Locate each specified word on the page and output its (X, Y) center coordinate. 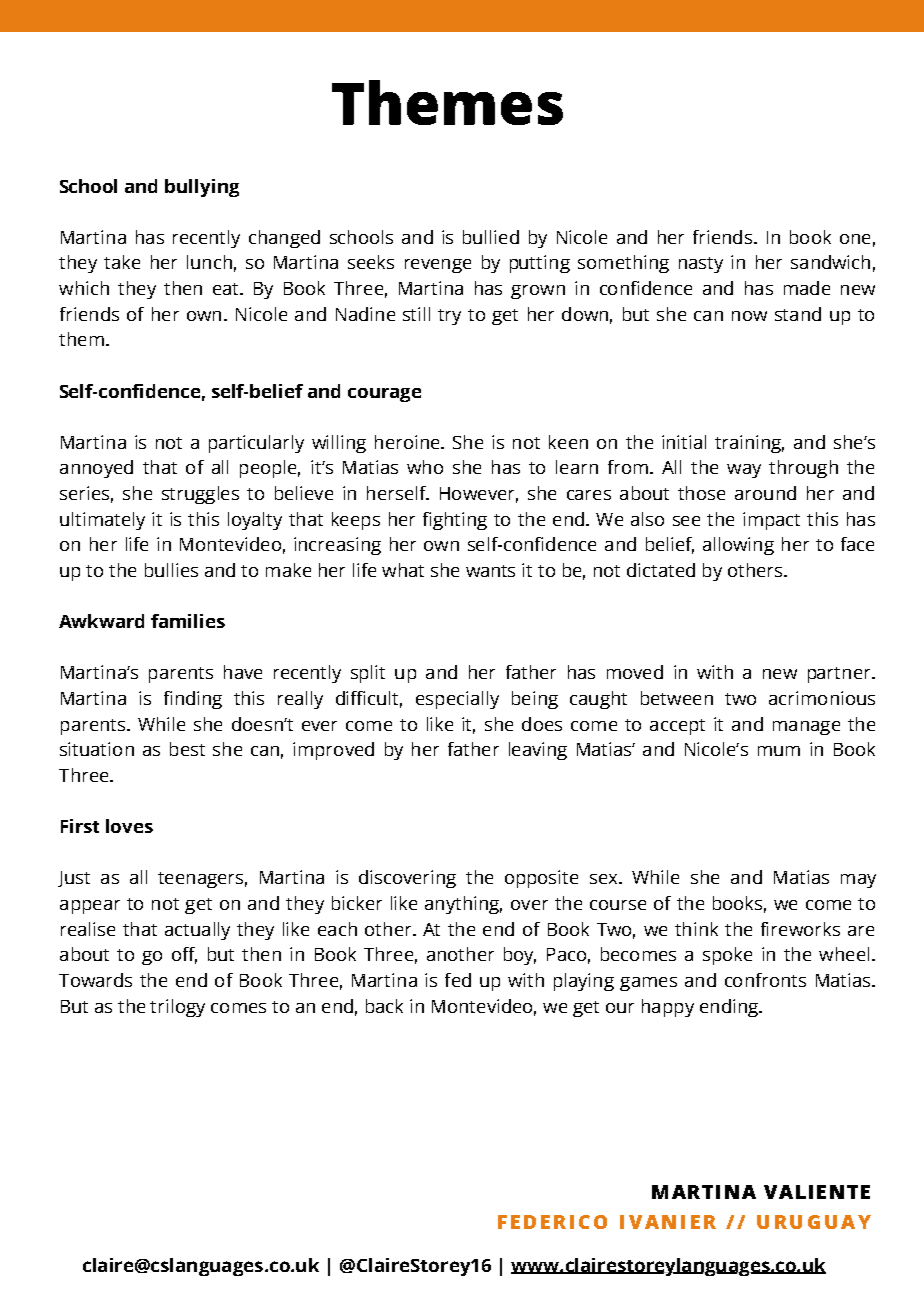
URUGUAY (814, 1222)
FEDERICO (552, 1222)
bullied (491, 237)
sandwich (830, 262)
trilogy (177, 1008)
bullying (202, 188)
